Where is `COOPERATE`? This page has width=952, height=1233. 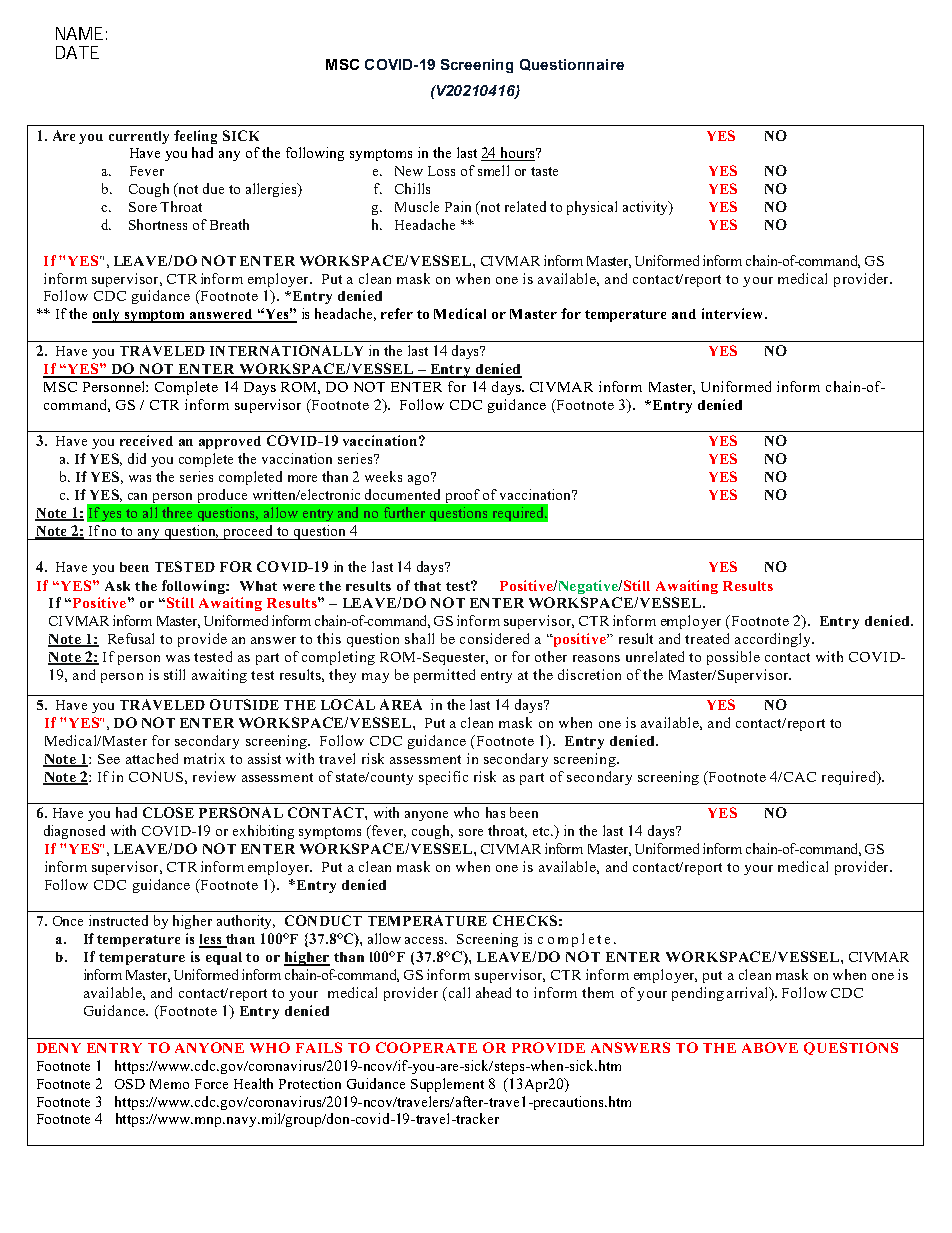
COOPERATE is located at coordinates (426, 1047).
